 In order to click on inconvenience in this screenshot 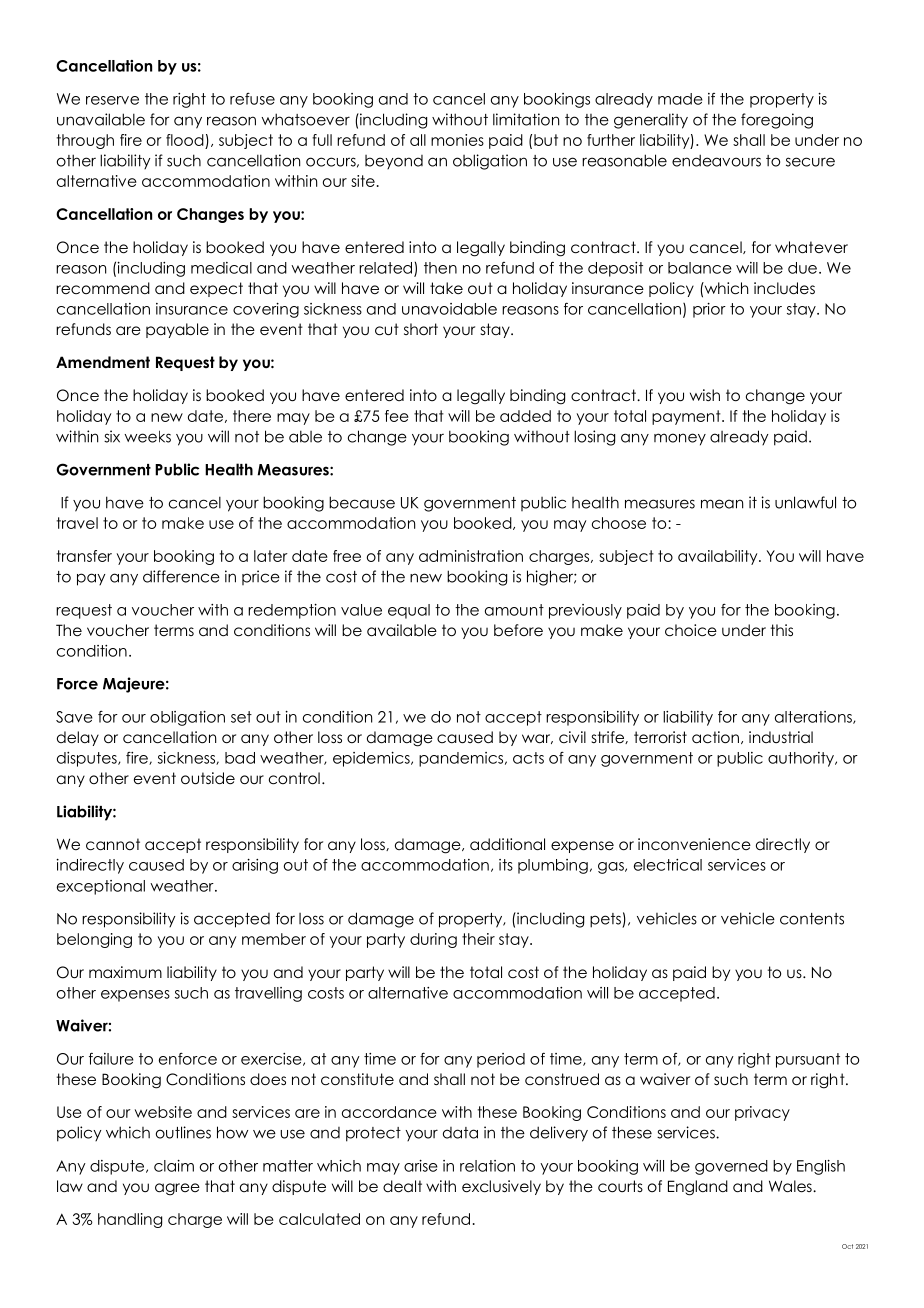, I will do `click(694, 844)`.
